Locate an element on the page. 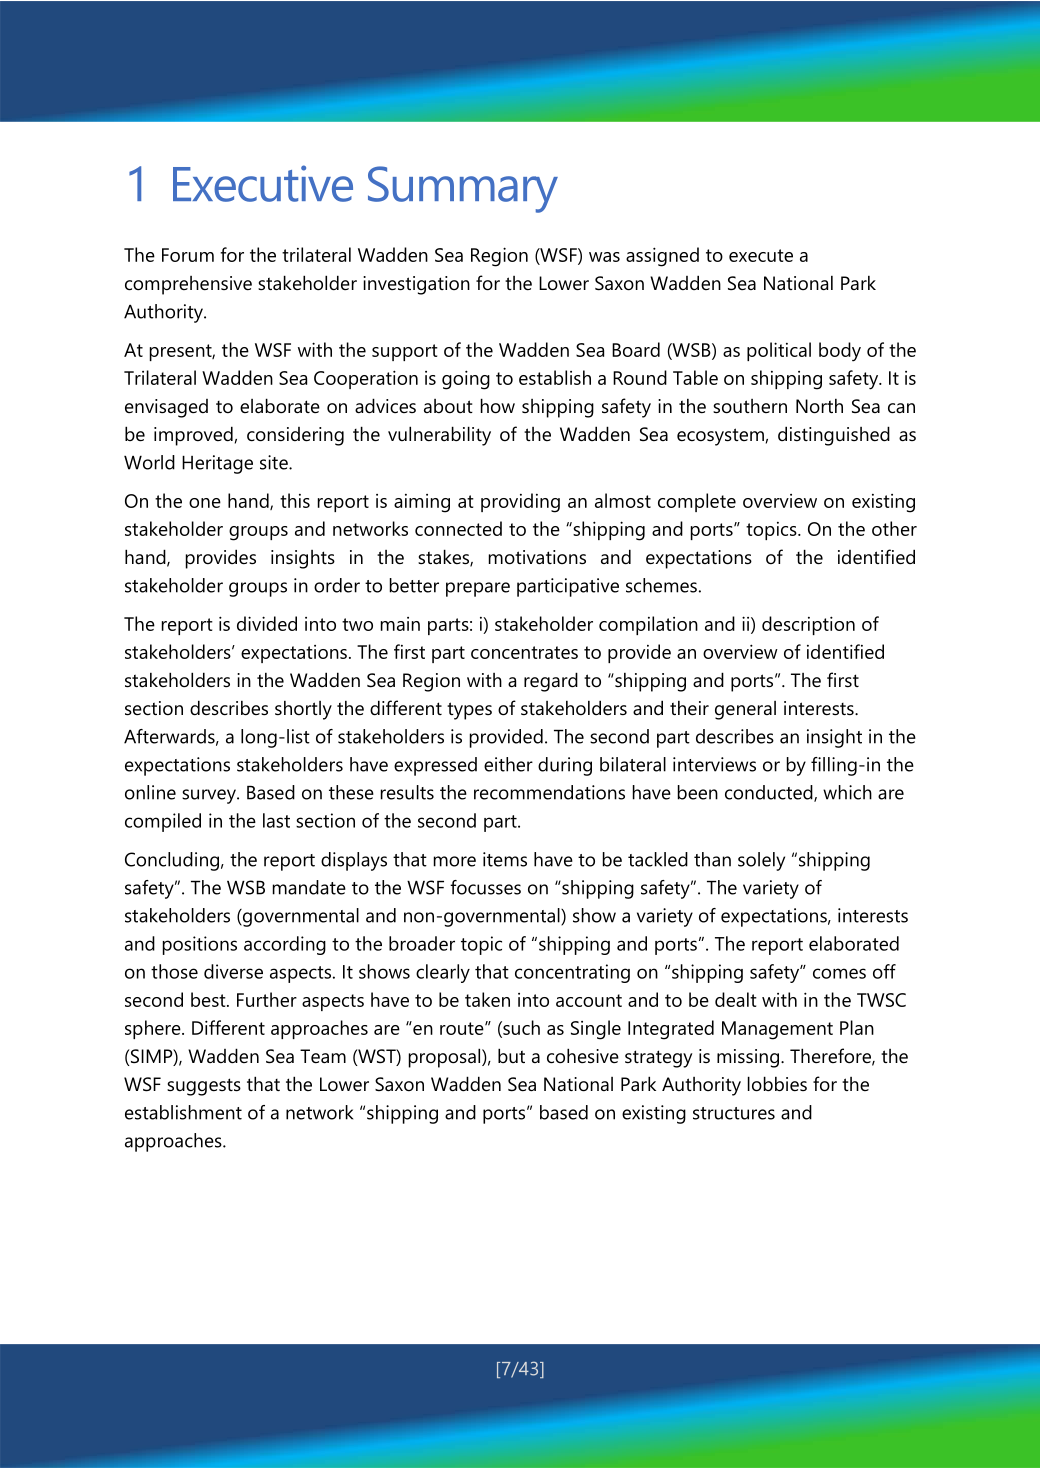 Image resolution: width=1040 pixels, height=1471 pixels. divided is located at coordinates (267, 623).
